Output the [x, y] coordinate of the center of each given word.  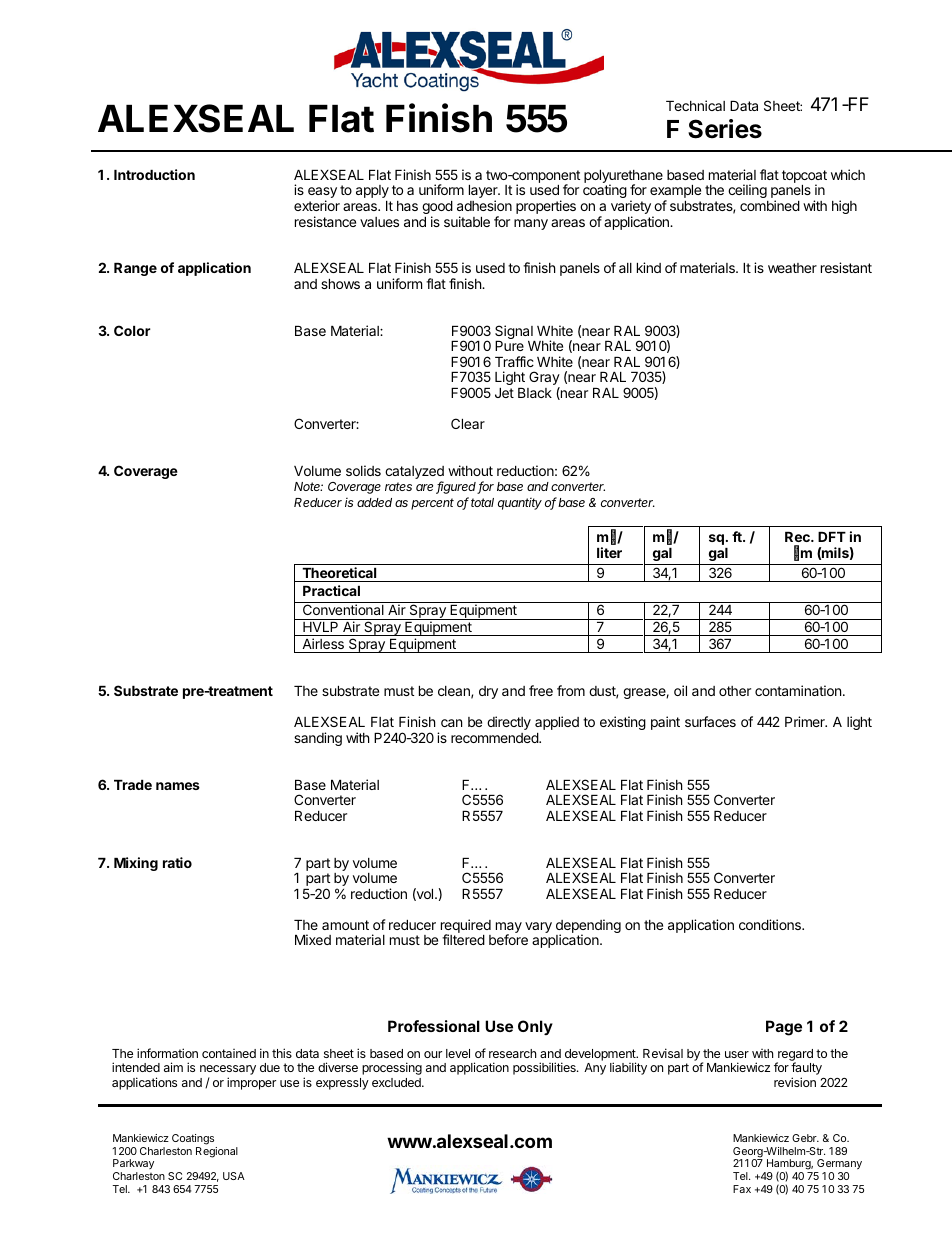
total [482, 502]
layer [484, 193]
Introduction [154, 174]
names [178, 786]
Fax [742, 1189]
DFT [832, 537]
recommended [495, 738]
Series [725, 129]
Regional [217, 1152]
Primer [806, 721]
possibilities [545, 1068]
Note [308, 486]
